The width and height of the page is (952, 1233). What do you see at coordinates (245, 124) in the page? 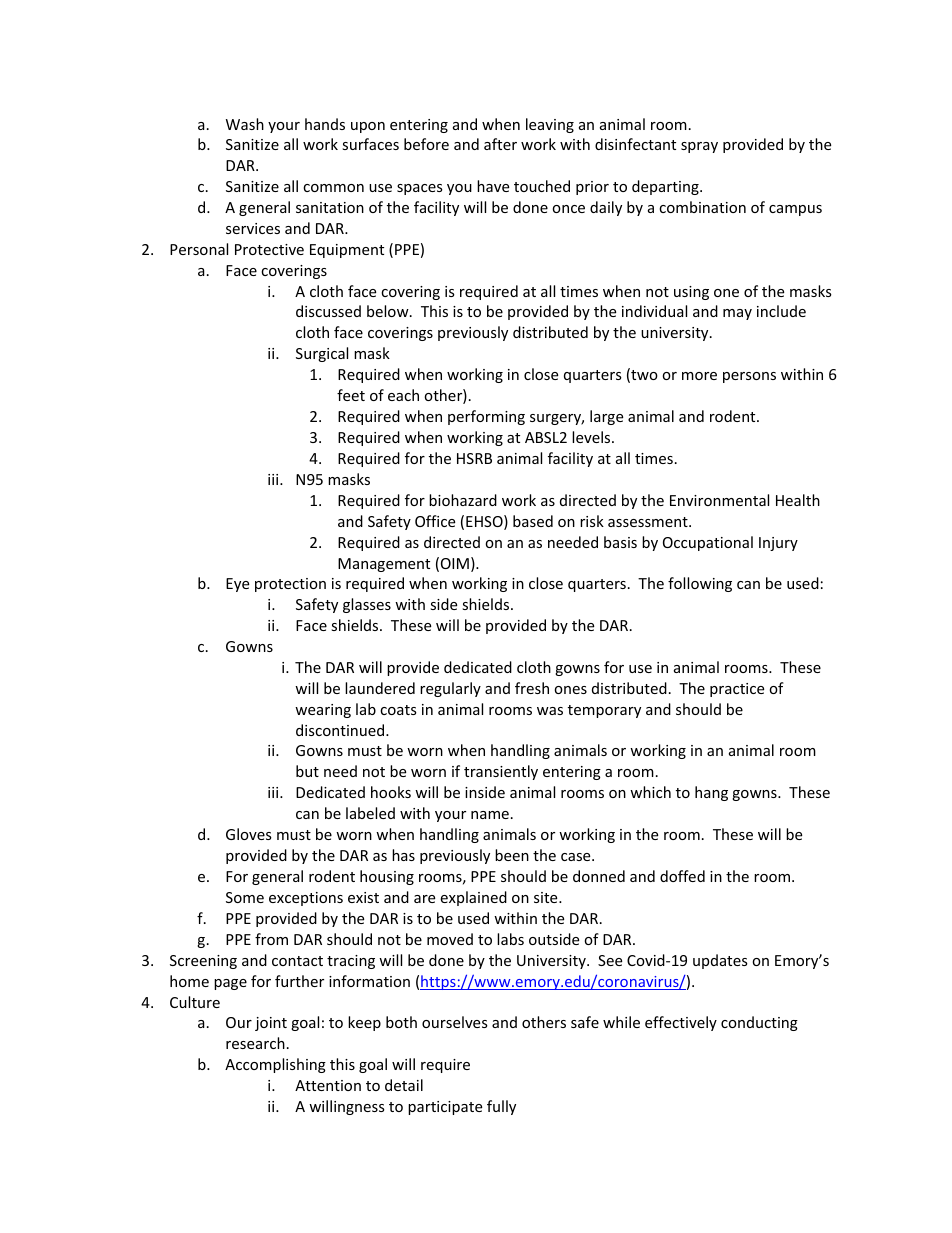
I see `Wash` at bounding box center [245, 124].
